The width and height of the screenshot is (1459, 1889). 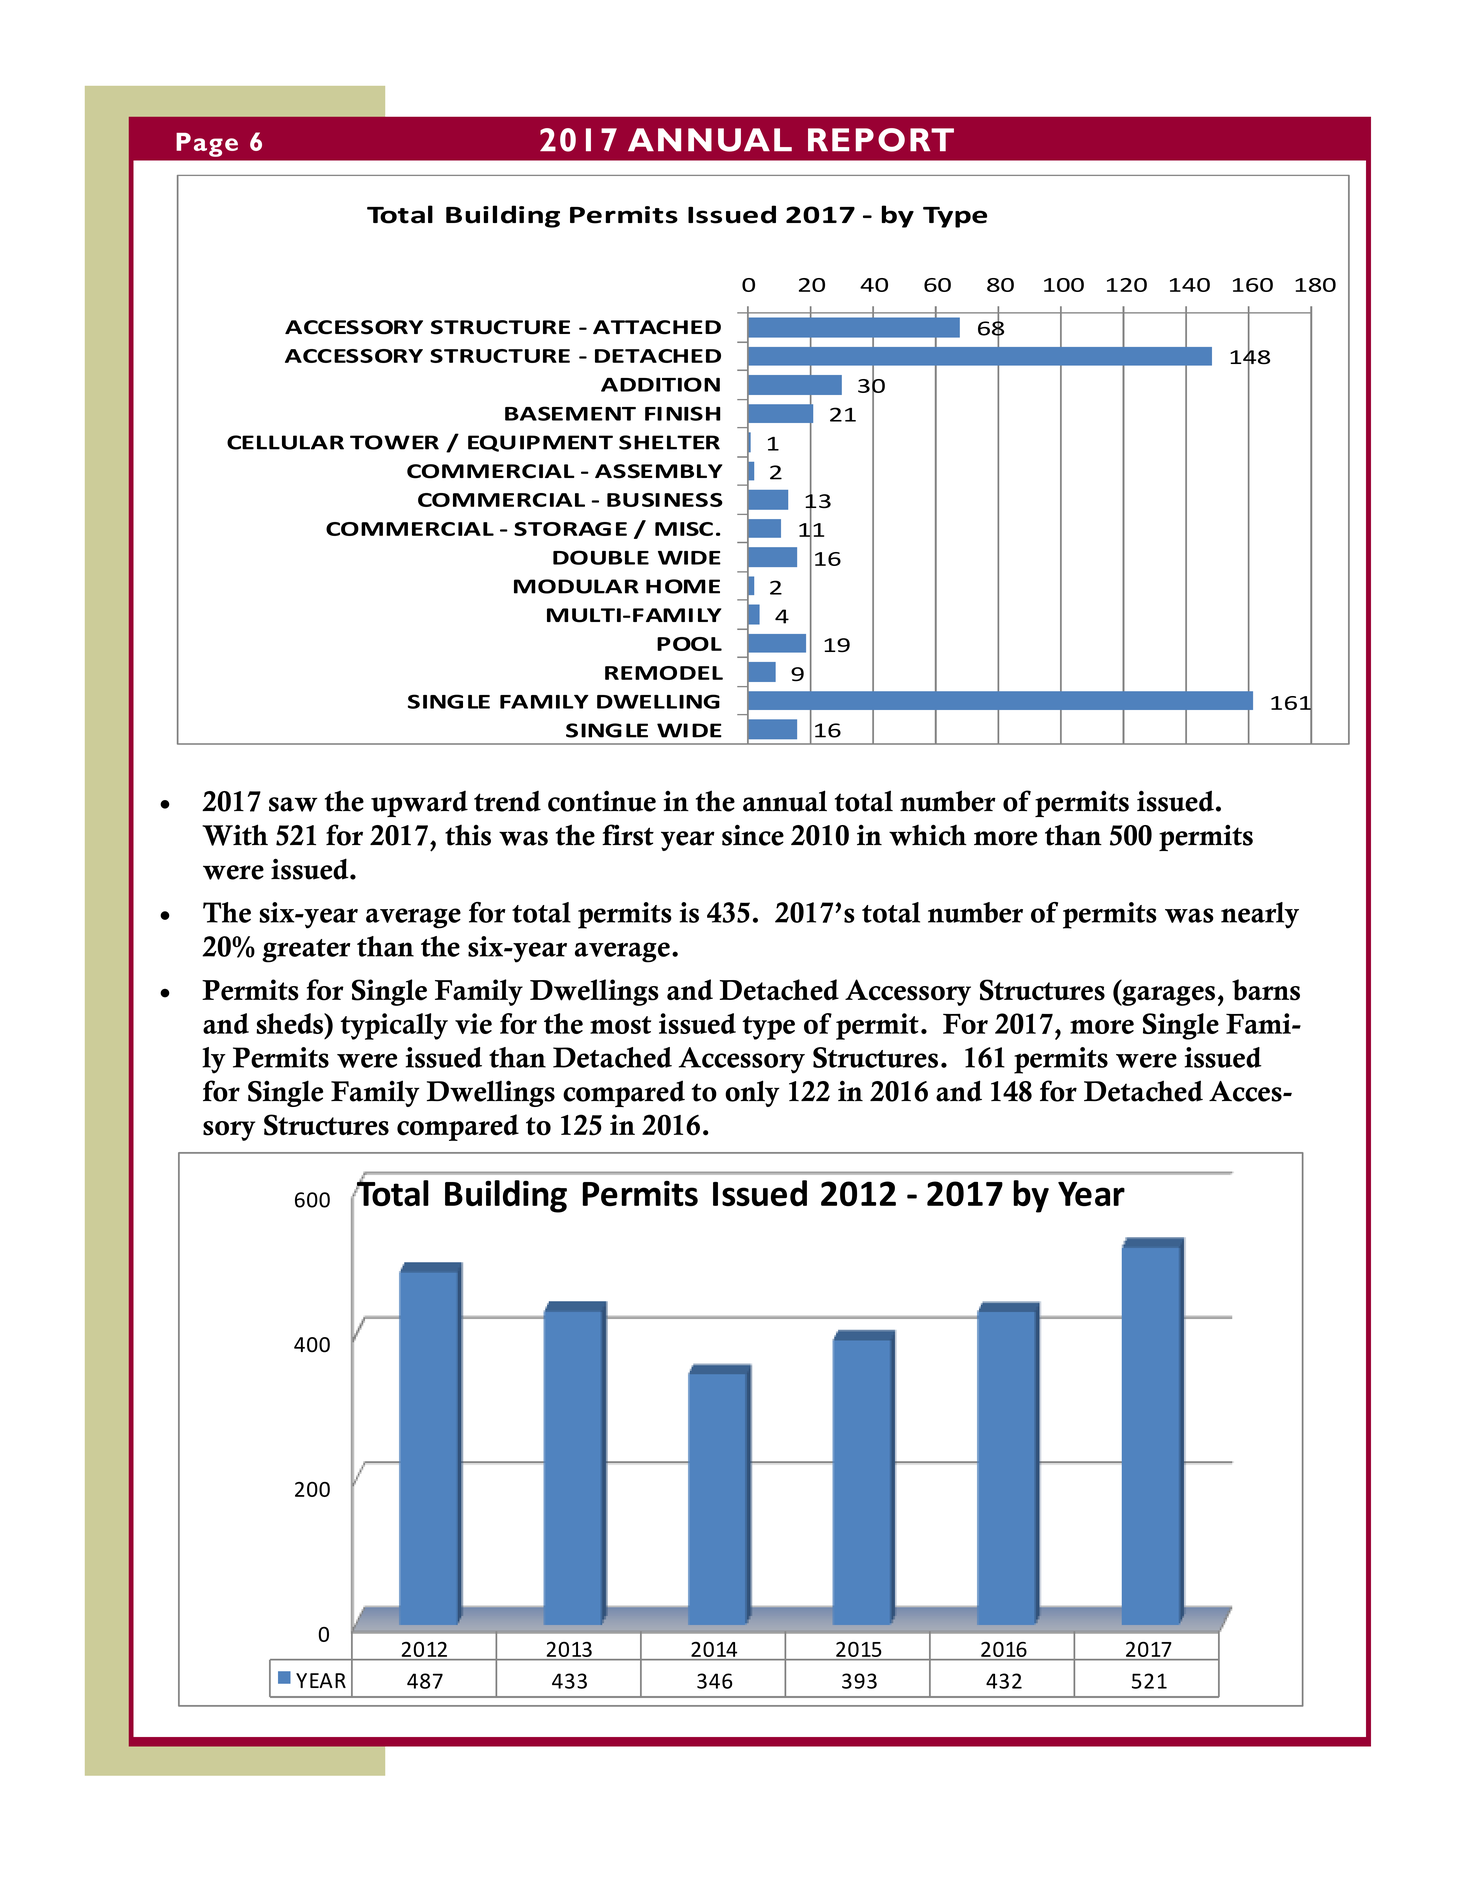 What do you see at coordinates (285, 442) in the screenshot?
I see `CELLULAR` at bounding box center [285, 442].
